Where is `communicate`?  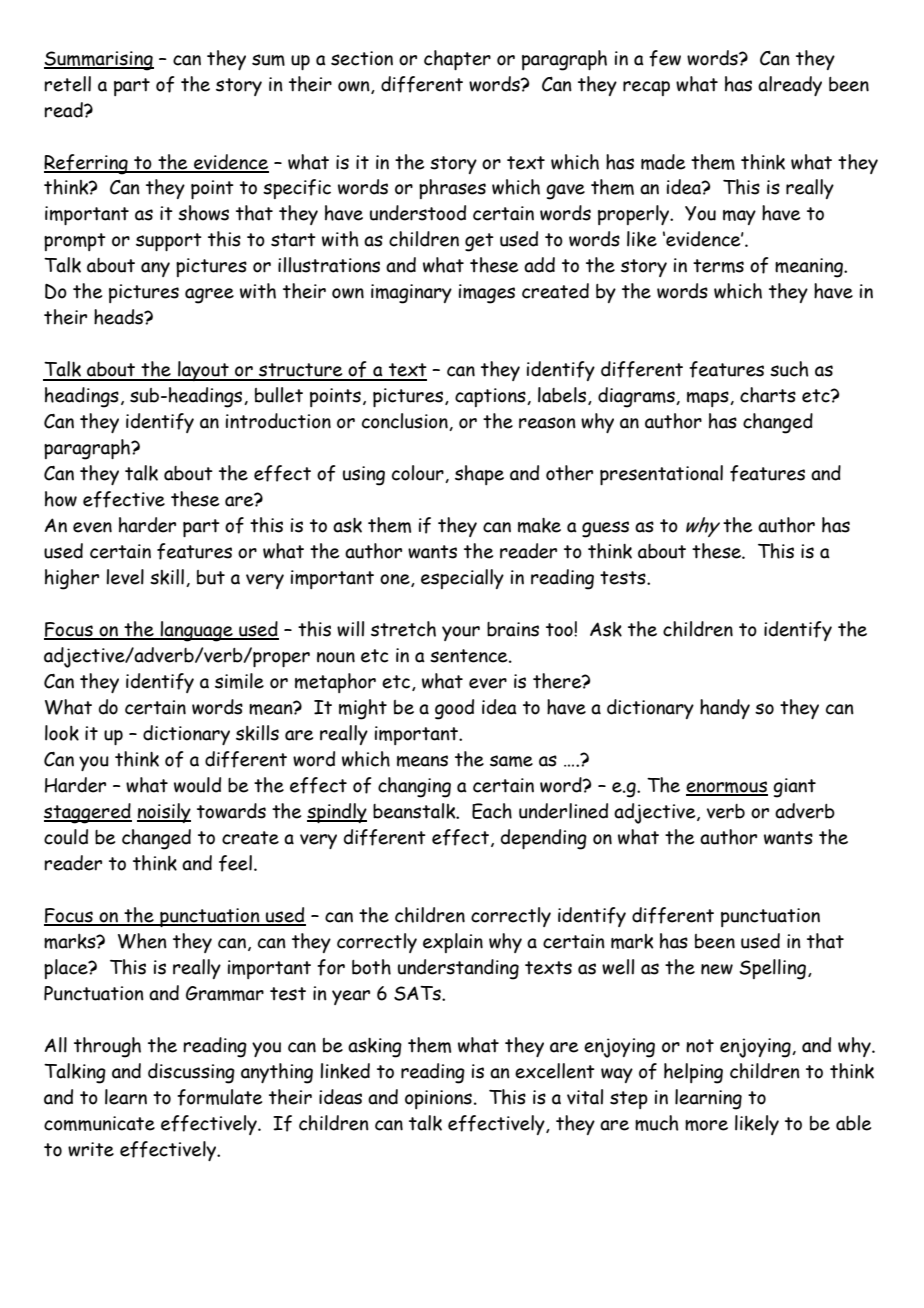
communicate is located at coordinates (99, 1123).
